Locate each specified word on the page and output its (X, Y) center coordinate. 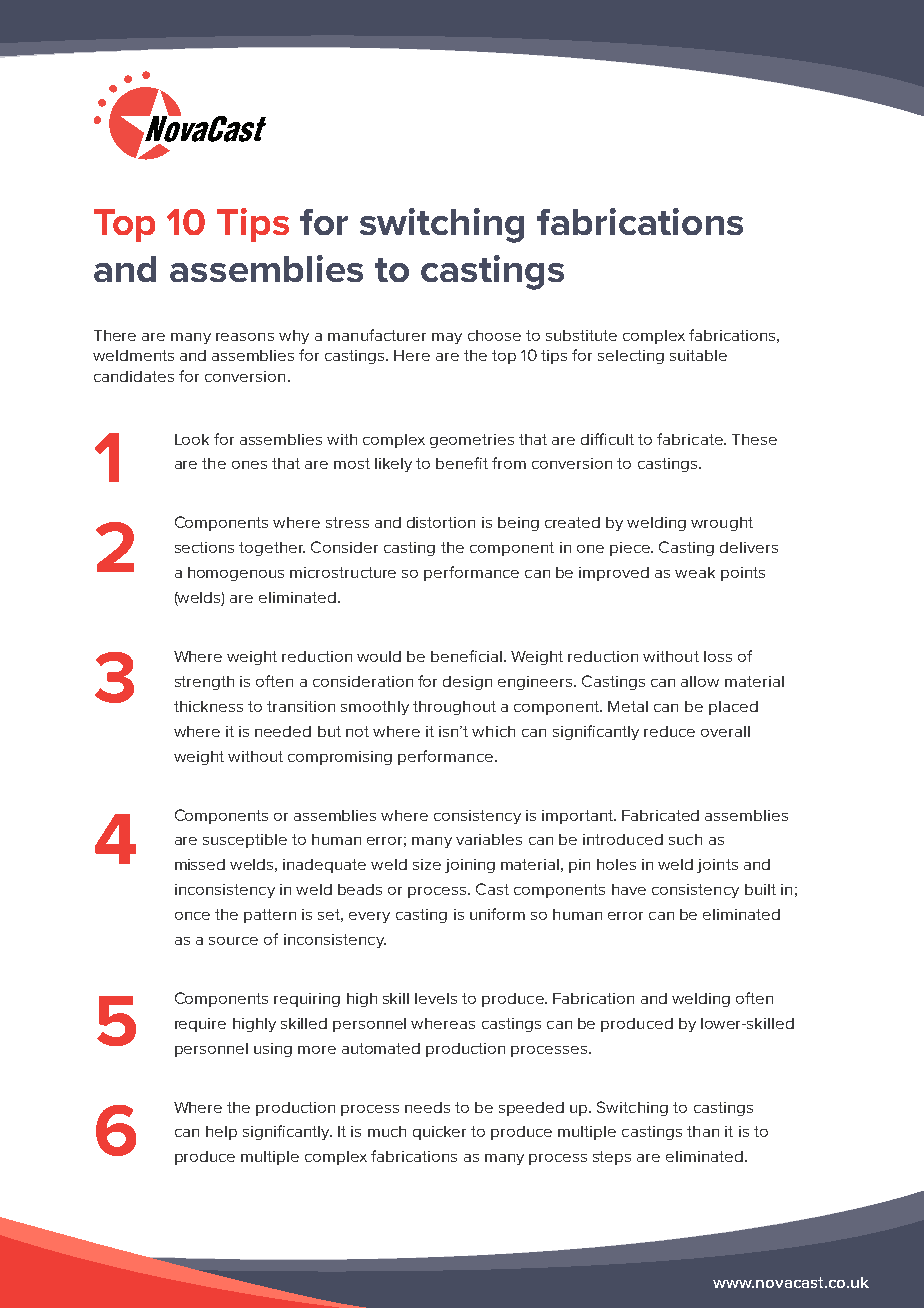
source (233, 941)
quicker (439, 1133)
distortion (441, 522)
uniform (497, 914)
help (221, 1133)
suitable (698, 355)
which (493, 731)
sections (204, 547)
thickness (208, 706)
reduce (669, 731)
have (629, 889)
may (447, 338)
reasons (245, 337)
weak (695, 572)
